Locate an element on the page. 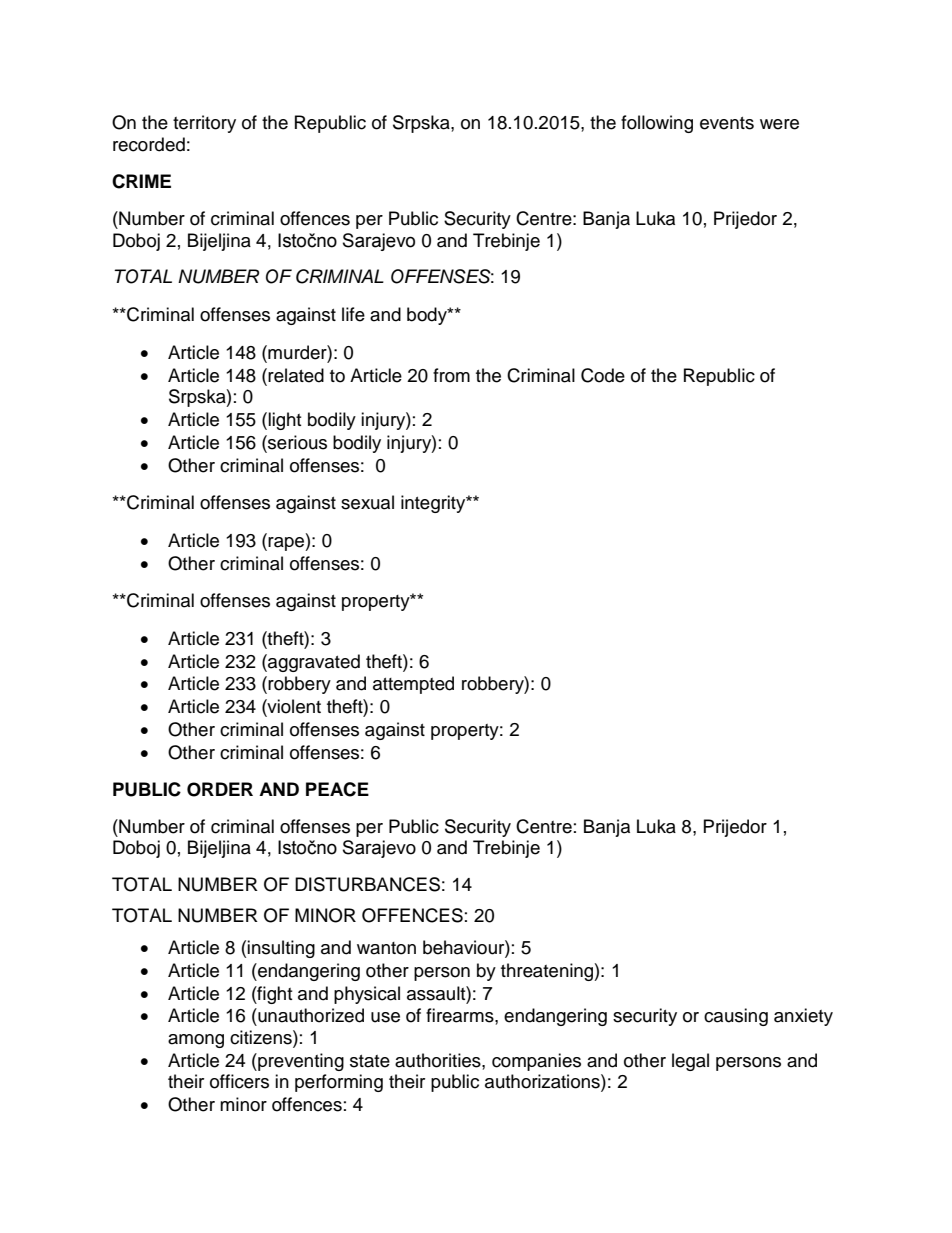  Code is located at coordinates (603, 375).
